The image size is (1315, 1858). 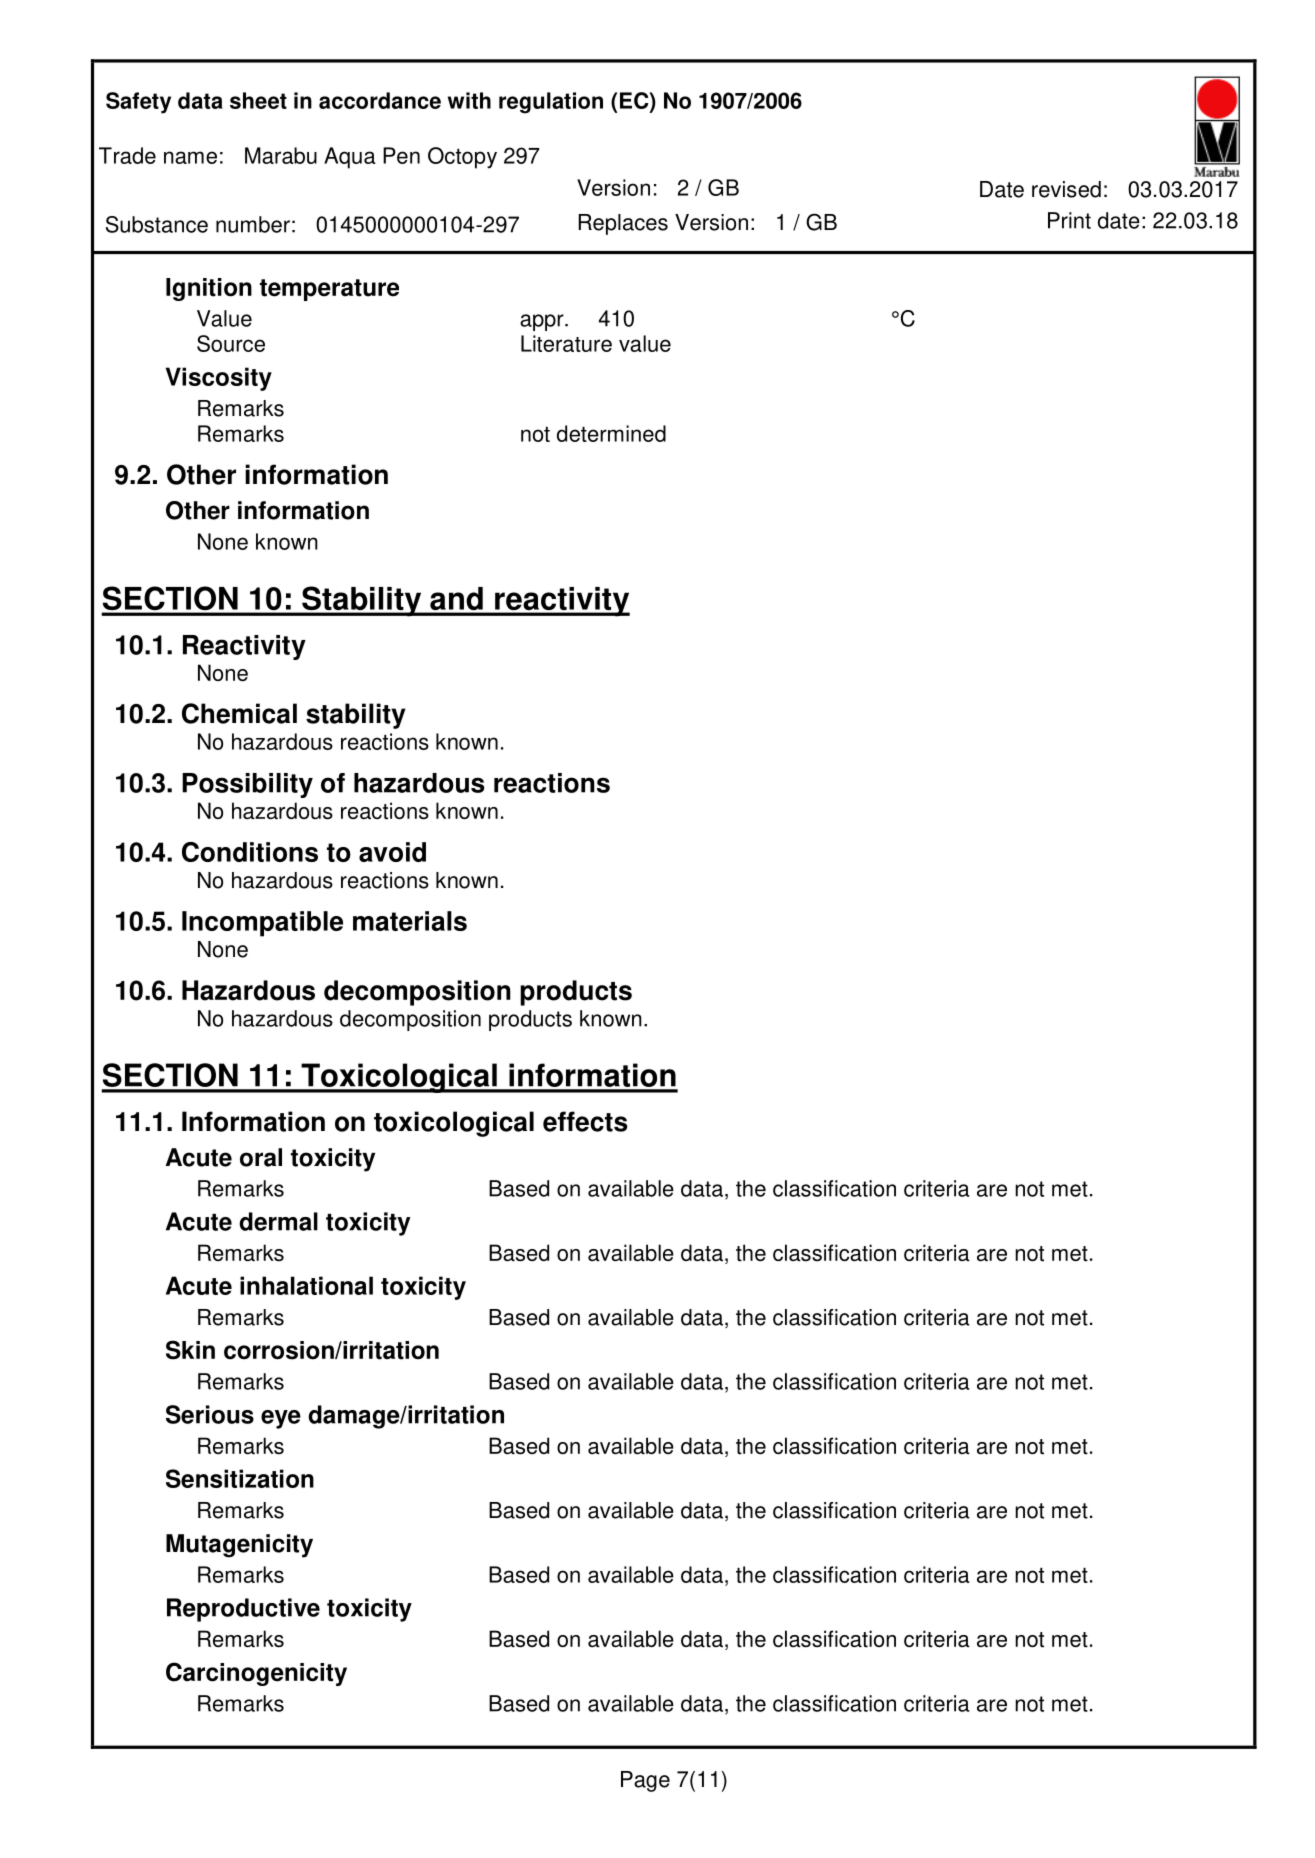 What do you see at coordinates (243, 1610) in the image?
I see `Reproductive` at bounding box center [243, 1610].
